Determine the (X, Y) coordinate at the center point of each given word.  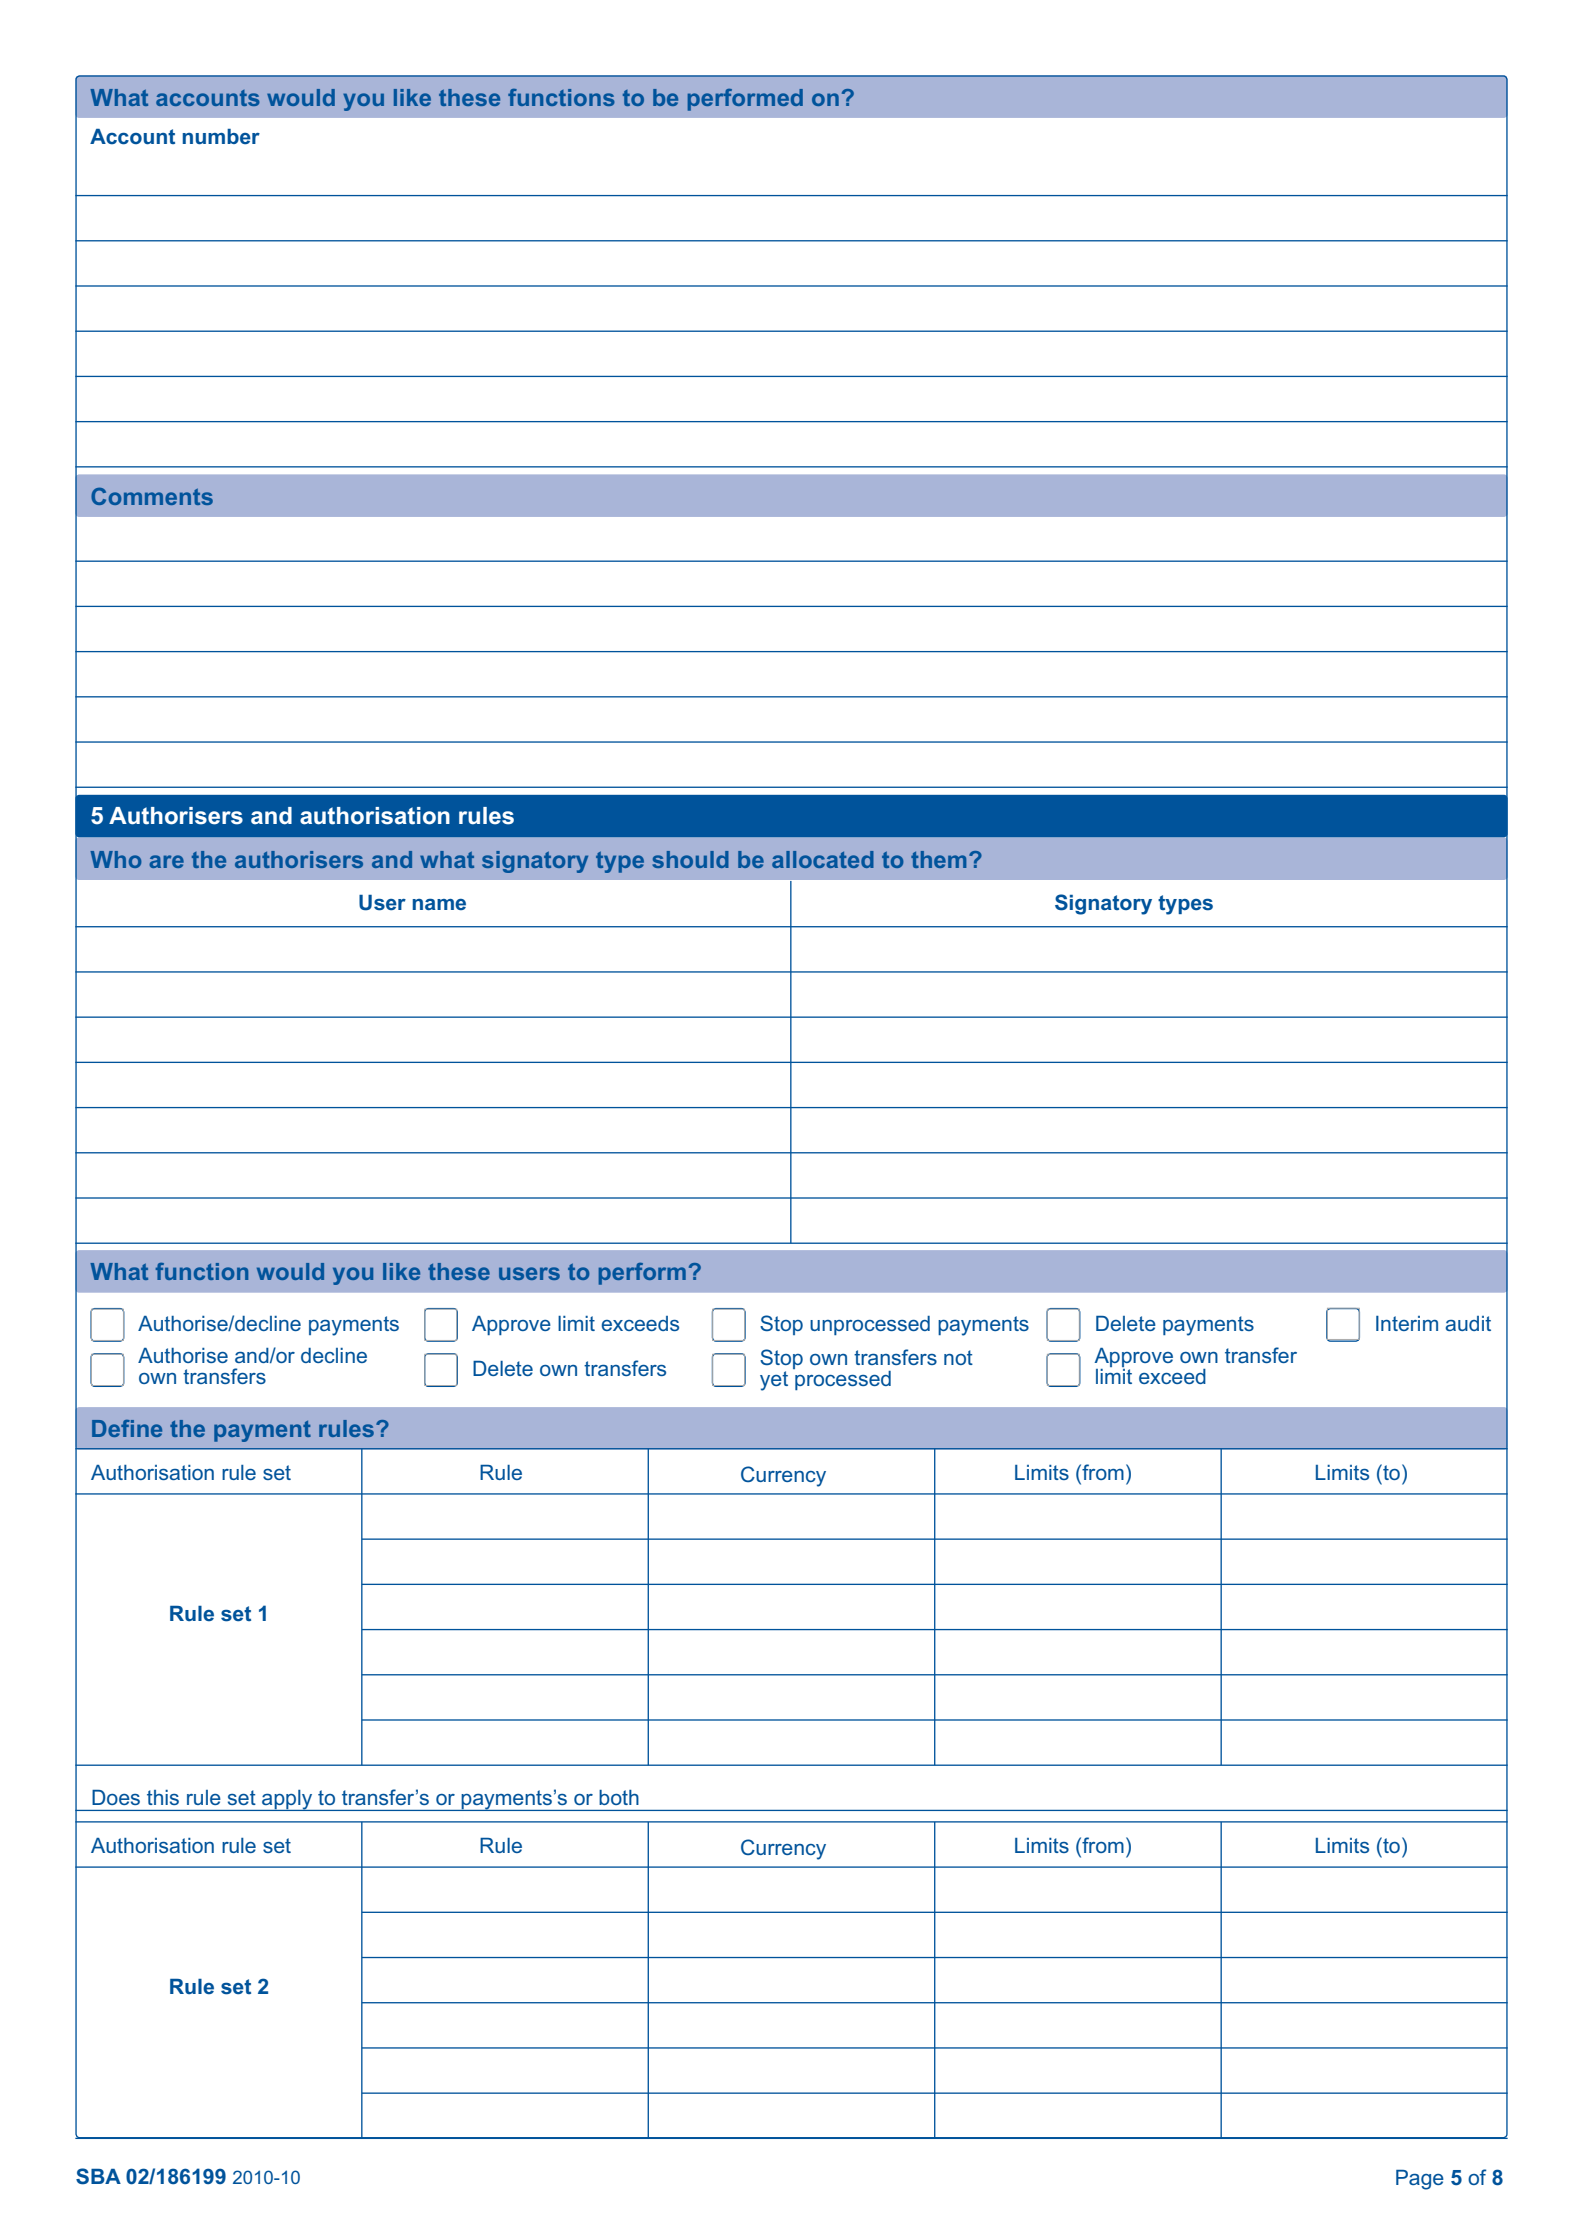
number (221, 136)
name (439, 904)
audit (1468, 1323)
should (691, 859)
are (166, 861)
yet (774, 1381)
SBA (98, 2176)
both (619, 1797)
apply (287, 1800)
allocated (823, 859)
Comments (152, 496)
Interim (1407, 1323)
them (938, 859)
